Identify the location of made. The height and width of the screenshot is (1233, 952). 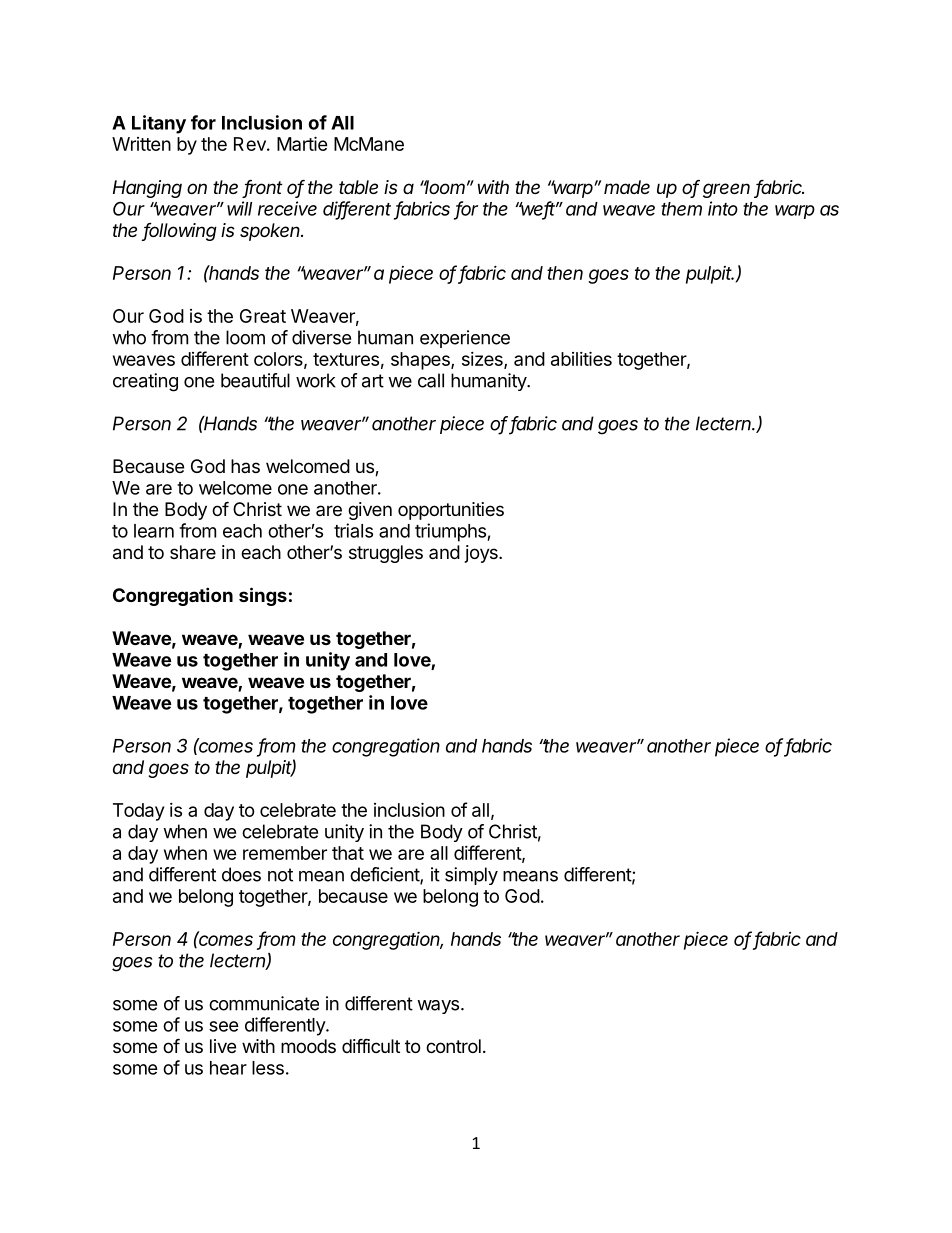
(627, 187).
